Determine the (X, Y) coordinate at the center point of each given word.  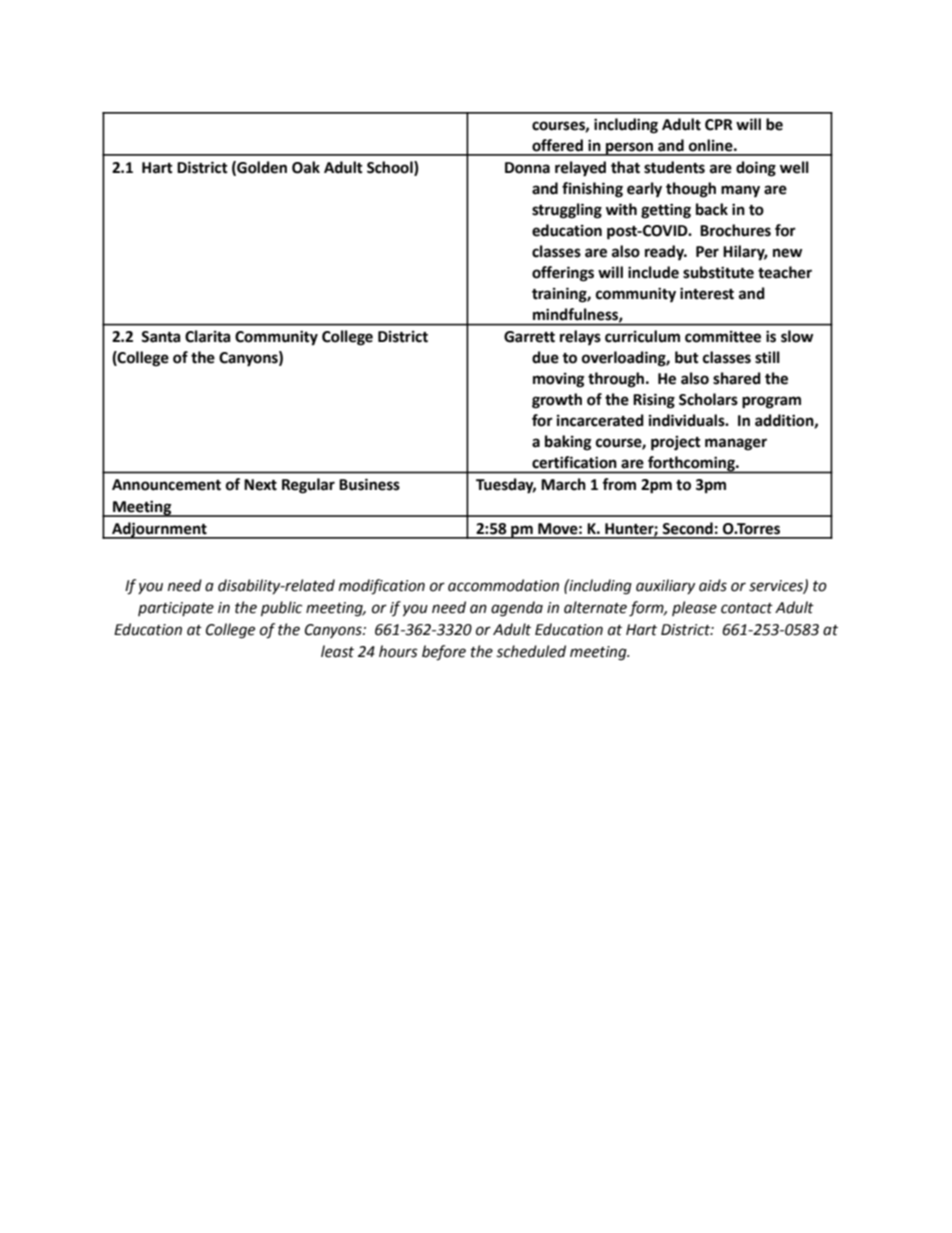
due (545, 357)
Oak (306, 167)
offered (557, 145)
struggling (567, 211)
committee (723, 337)
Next (260, 485)
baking (568, 443)
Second (687, 528)
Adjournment (159, 530)
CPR (719, 125)
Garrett (529, 337)
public (281, 608)
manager (736, 444)
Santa (161, 337)
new (787, 253)
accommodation (503, 585)
